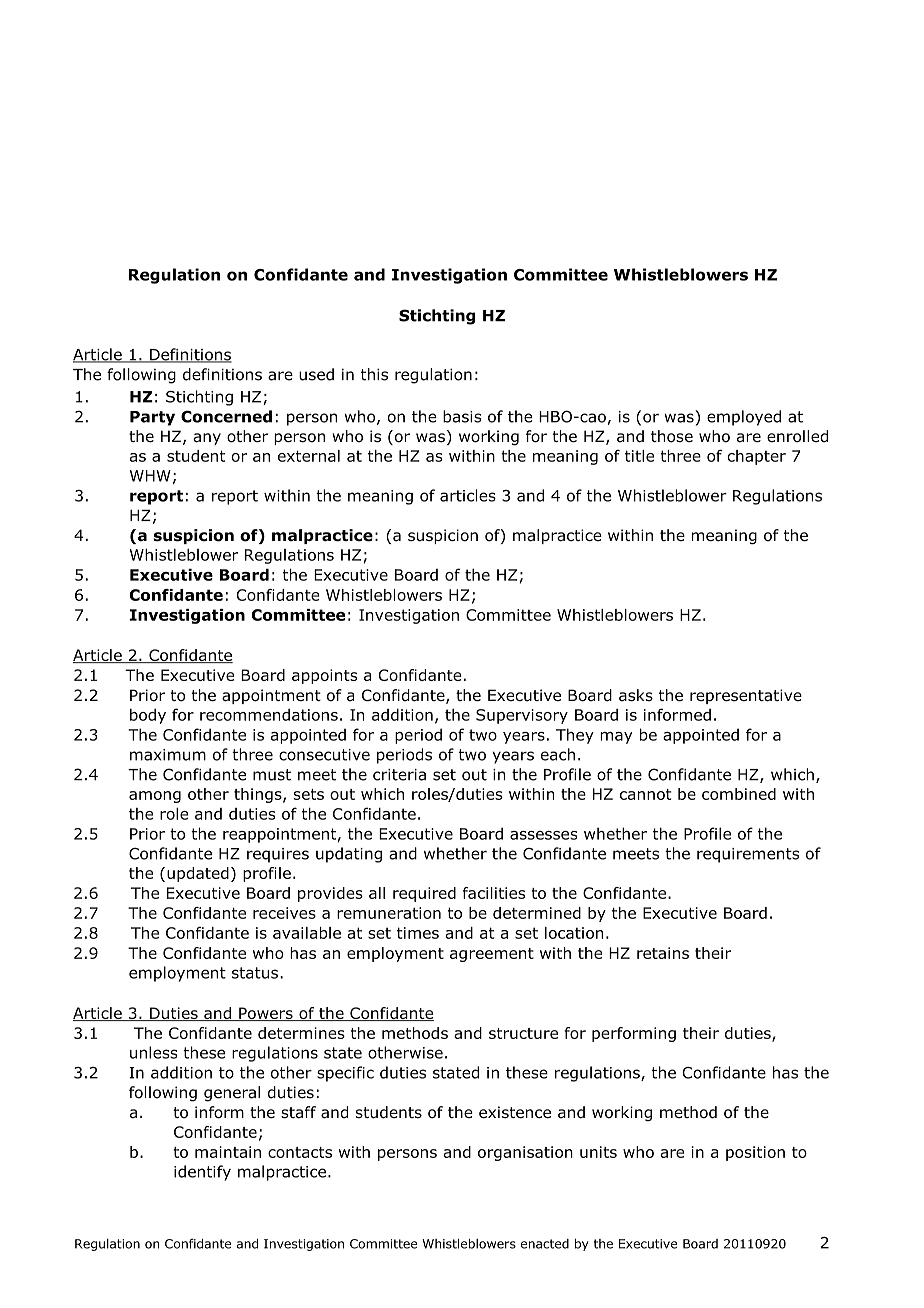 The image size is (924, 1308). What do you see at coordinates (545, 1244) in the image?
I see `enacted` at bounding box center [545, 1244].
